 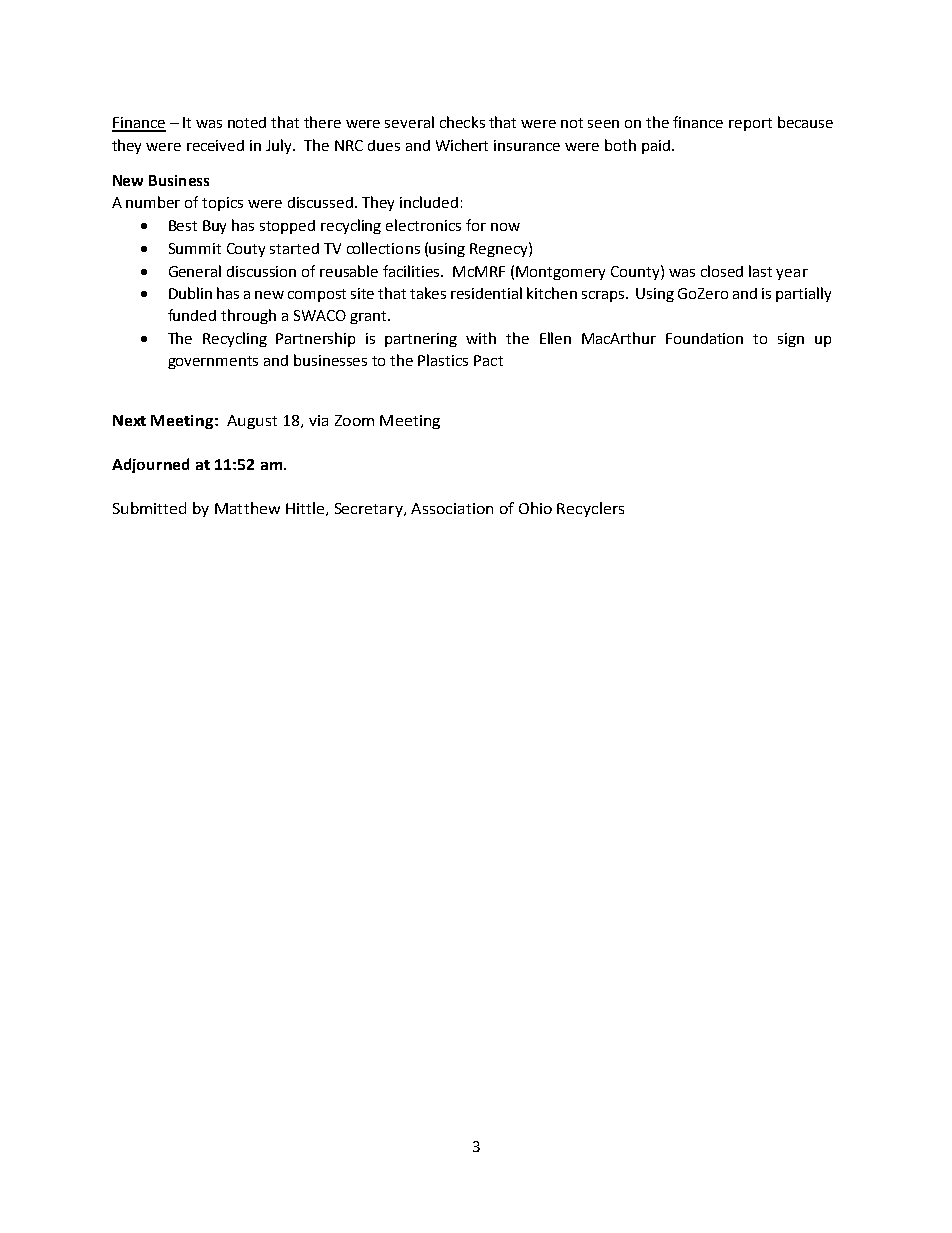 What do you see at coordinates (247, 508) in the document?
I see `Matthew` at bounding box center [247, 508].
